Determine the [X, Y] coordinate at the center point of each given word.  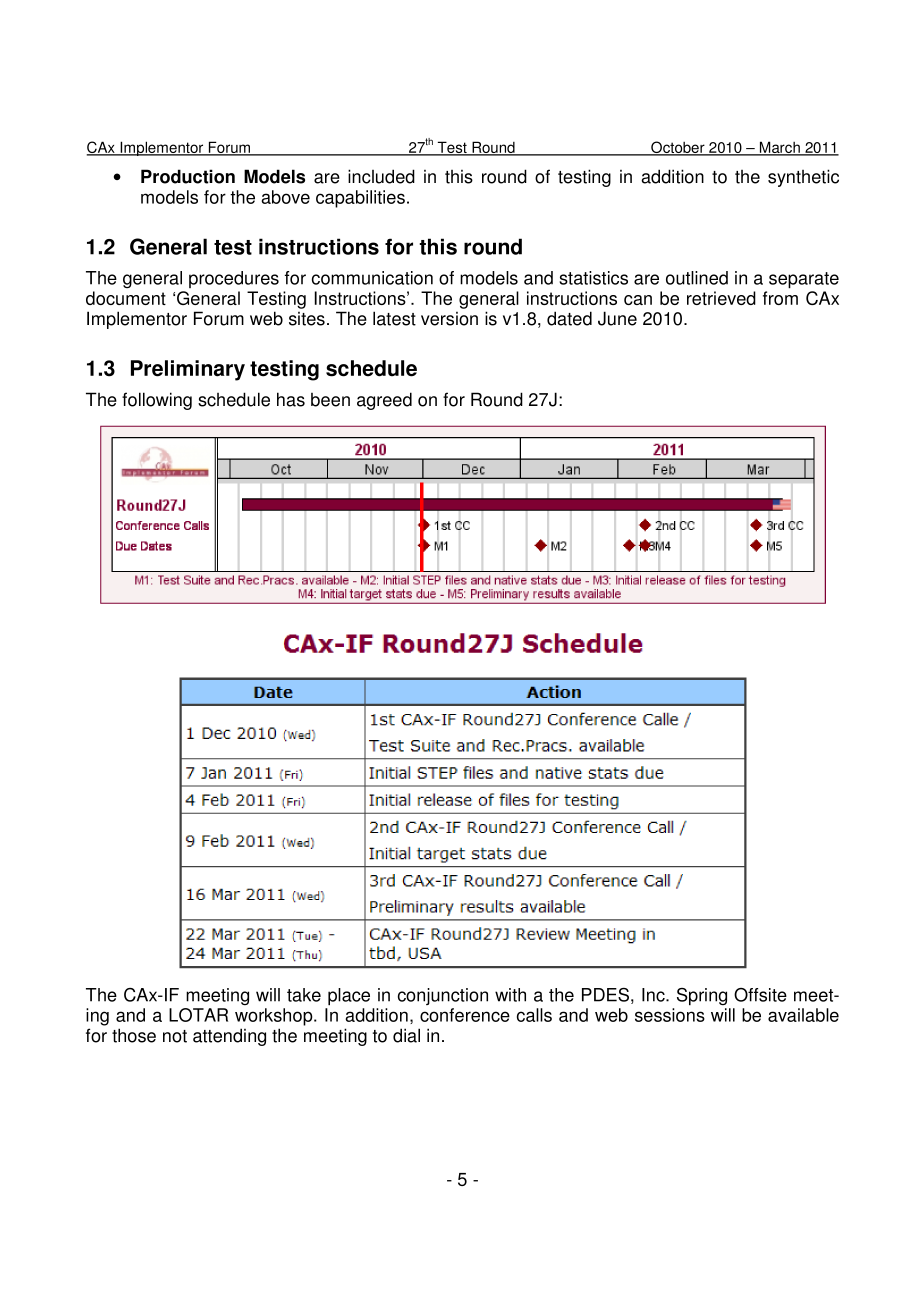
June [617, 318]
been [330, 400]
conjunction [443, 996]
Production [188, 176]
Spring [702, 997]
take [304, 995]
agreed [384, 401]
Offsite [760, 995]
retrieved [721, 298]
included [381, 176]
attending [229, 1037]
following [157, 401]
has [291, 399]
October [678, 148]
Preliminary [188, 370]
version [449, 319]
